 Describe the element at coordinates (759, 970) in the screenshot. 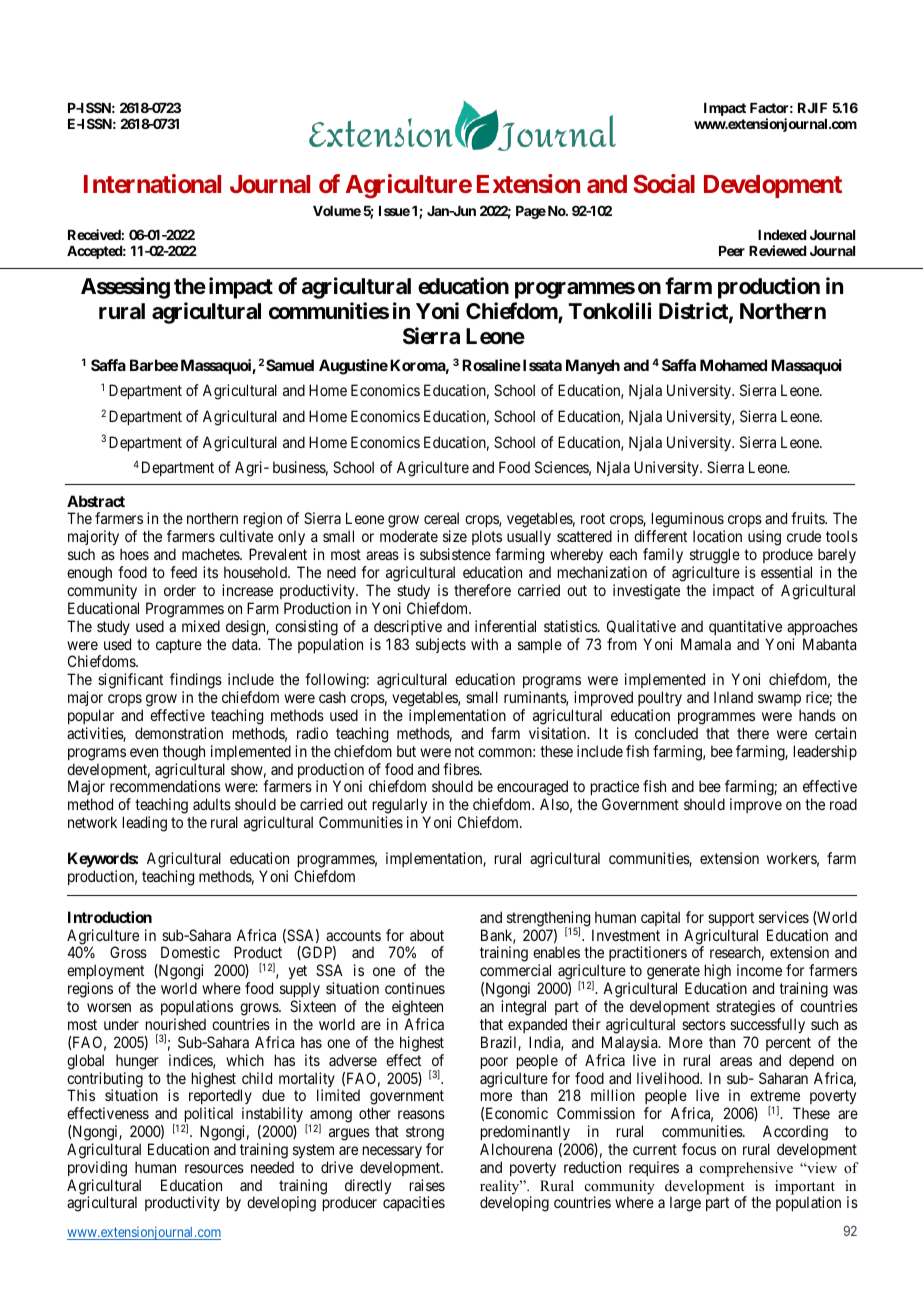

I see `income` at that location.
